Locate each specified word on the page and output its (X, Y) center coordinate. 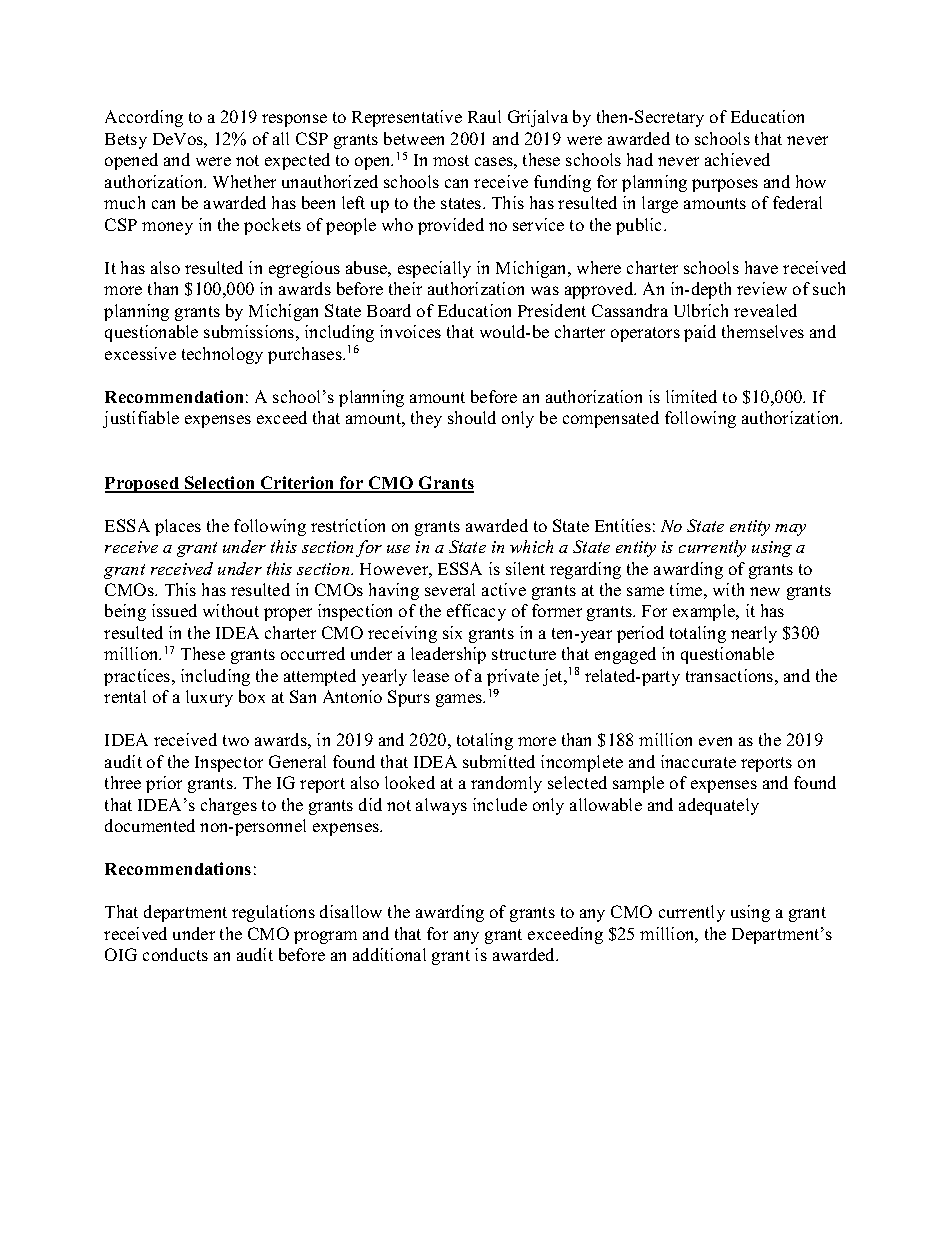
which (531, 546)
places (178, 527)
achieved (737, 159)
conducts (175, 954)
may (790, 530)
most (451, 160)
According (144, 118)
